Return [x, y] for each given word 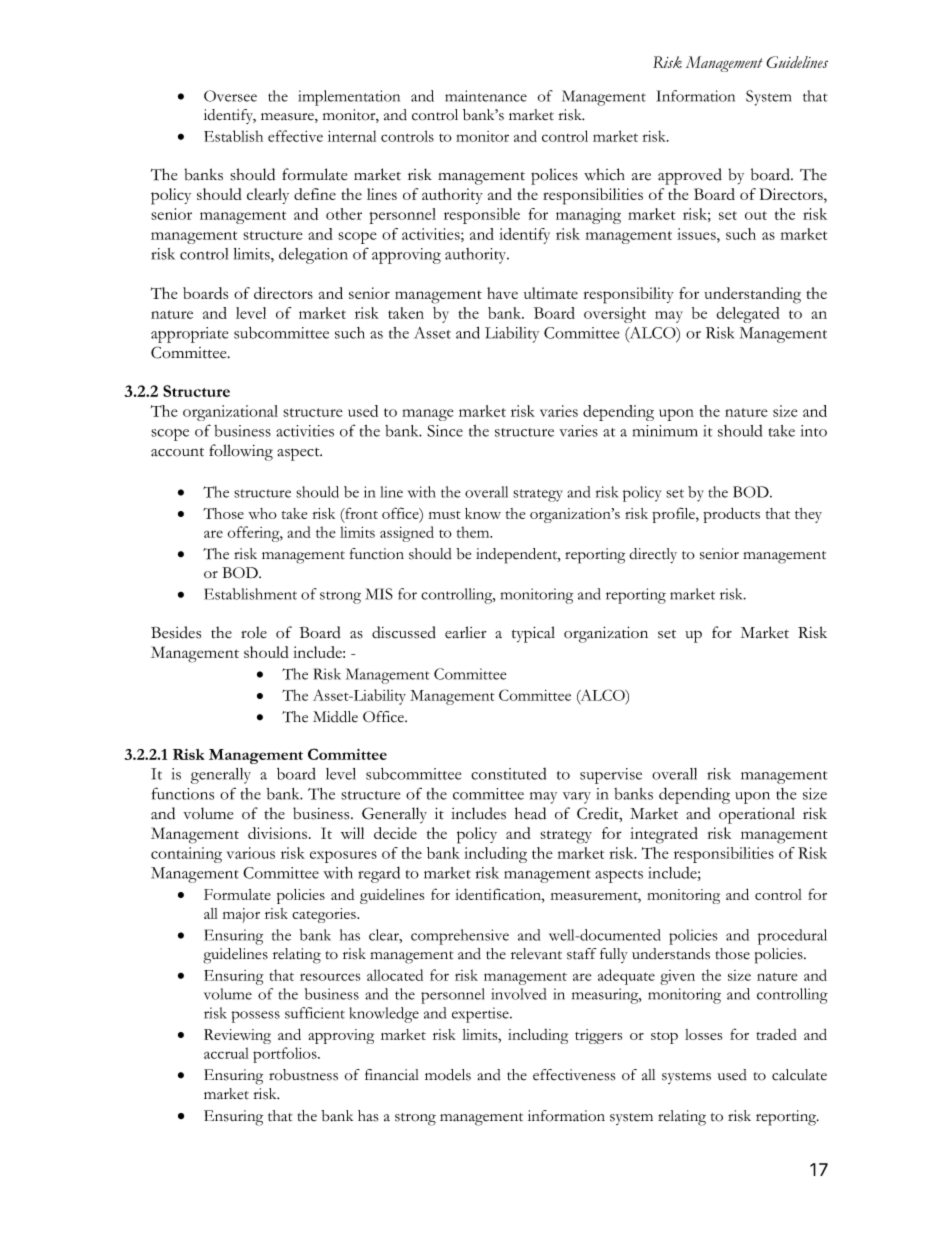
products [731, 515]
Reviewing [237, 1036]
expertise [481, 1015]
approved [690, 176]
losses [703, 1034]
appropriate [189, 335]
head [530, 813]
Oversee [230, 96]
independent [518, 556]
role [254, 632]
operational [757, 815]
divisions [277, 833]
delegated [748, 315]
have [502, 293]
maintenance [486, 96]
